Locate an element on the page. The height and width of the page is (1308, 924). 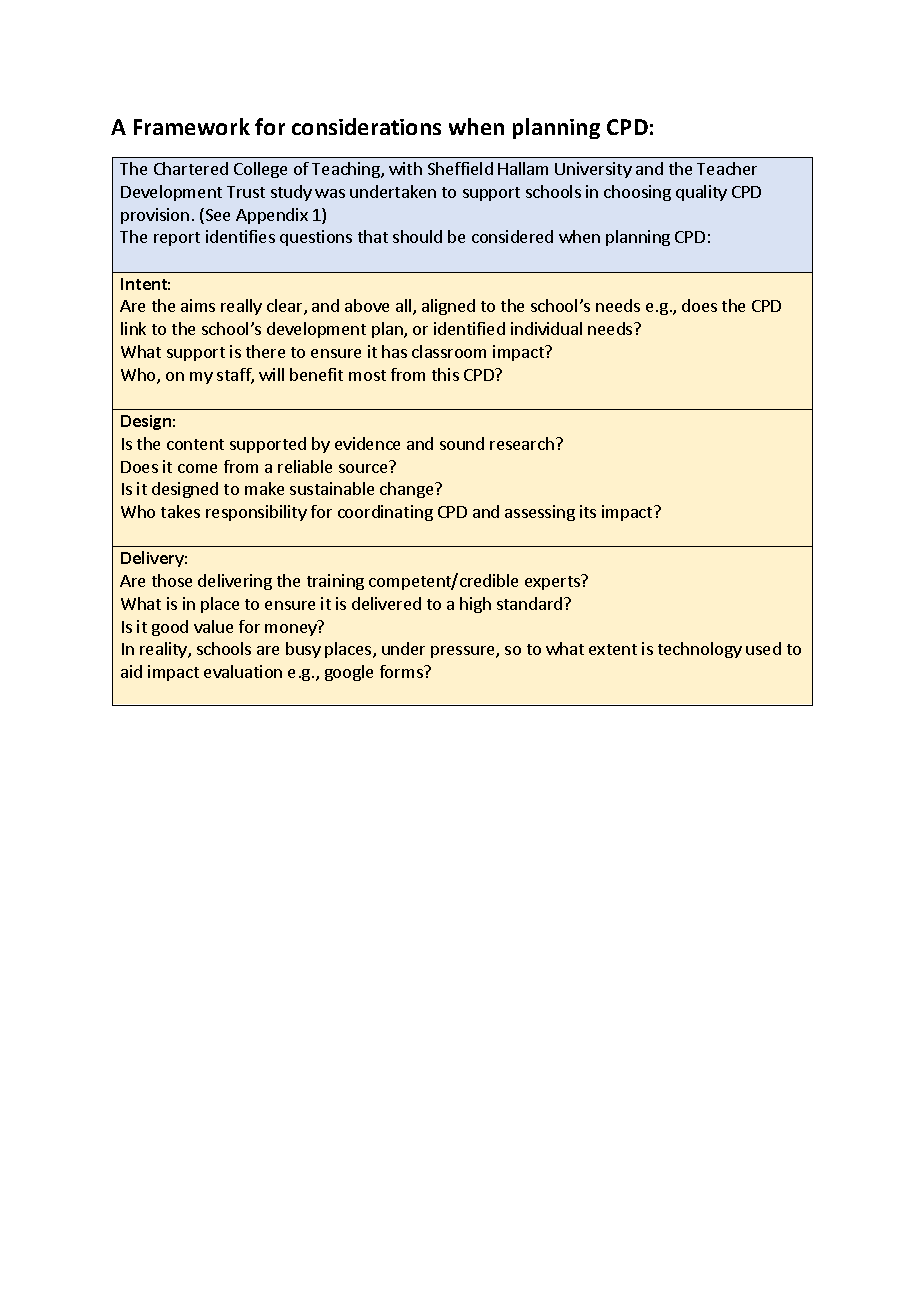
change is located at coordinates (408, 490).
